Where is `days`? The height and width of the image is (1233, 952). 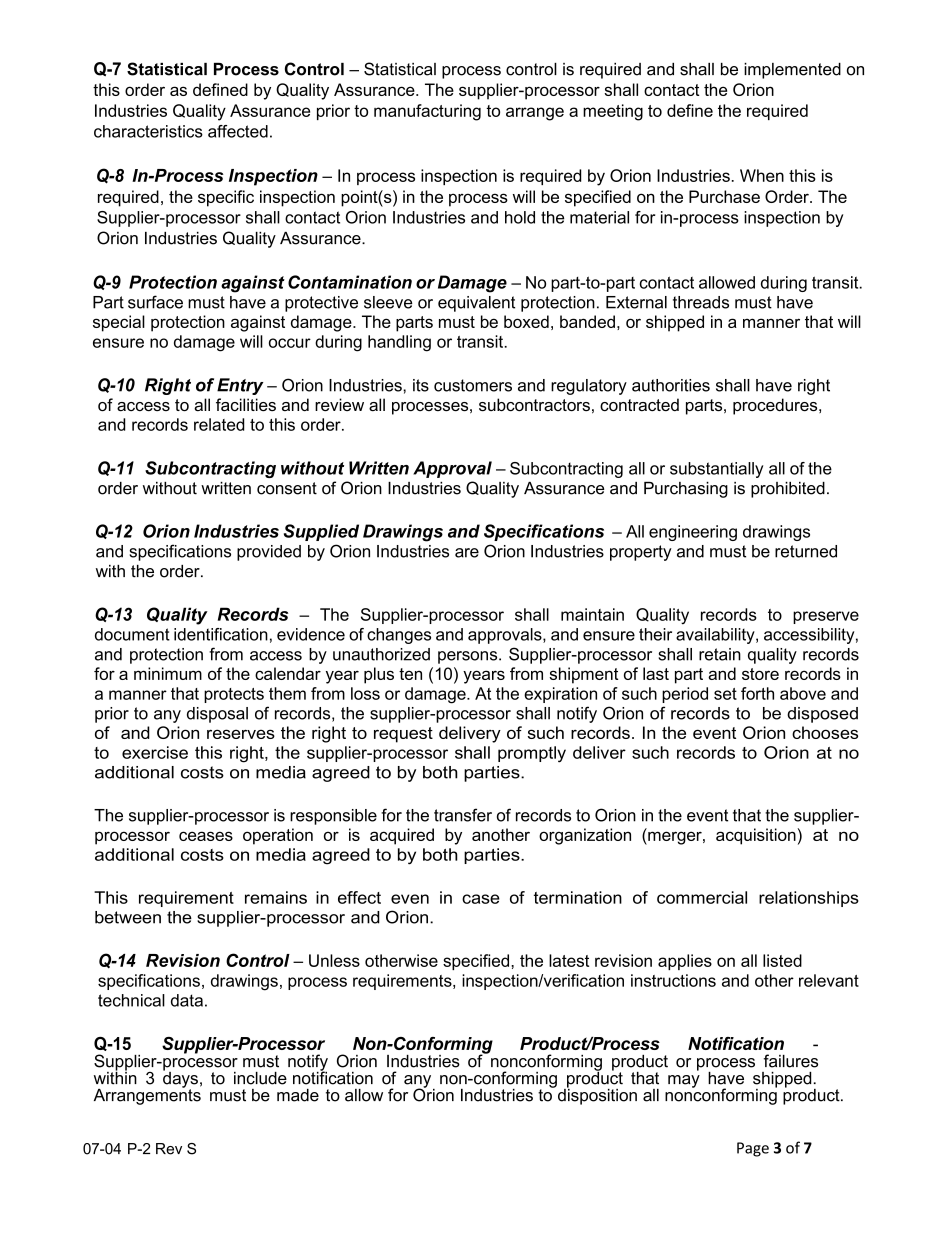 days is located at coordinates (180, 1079).
